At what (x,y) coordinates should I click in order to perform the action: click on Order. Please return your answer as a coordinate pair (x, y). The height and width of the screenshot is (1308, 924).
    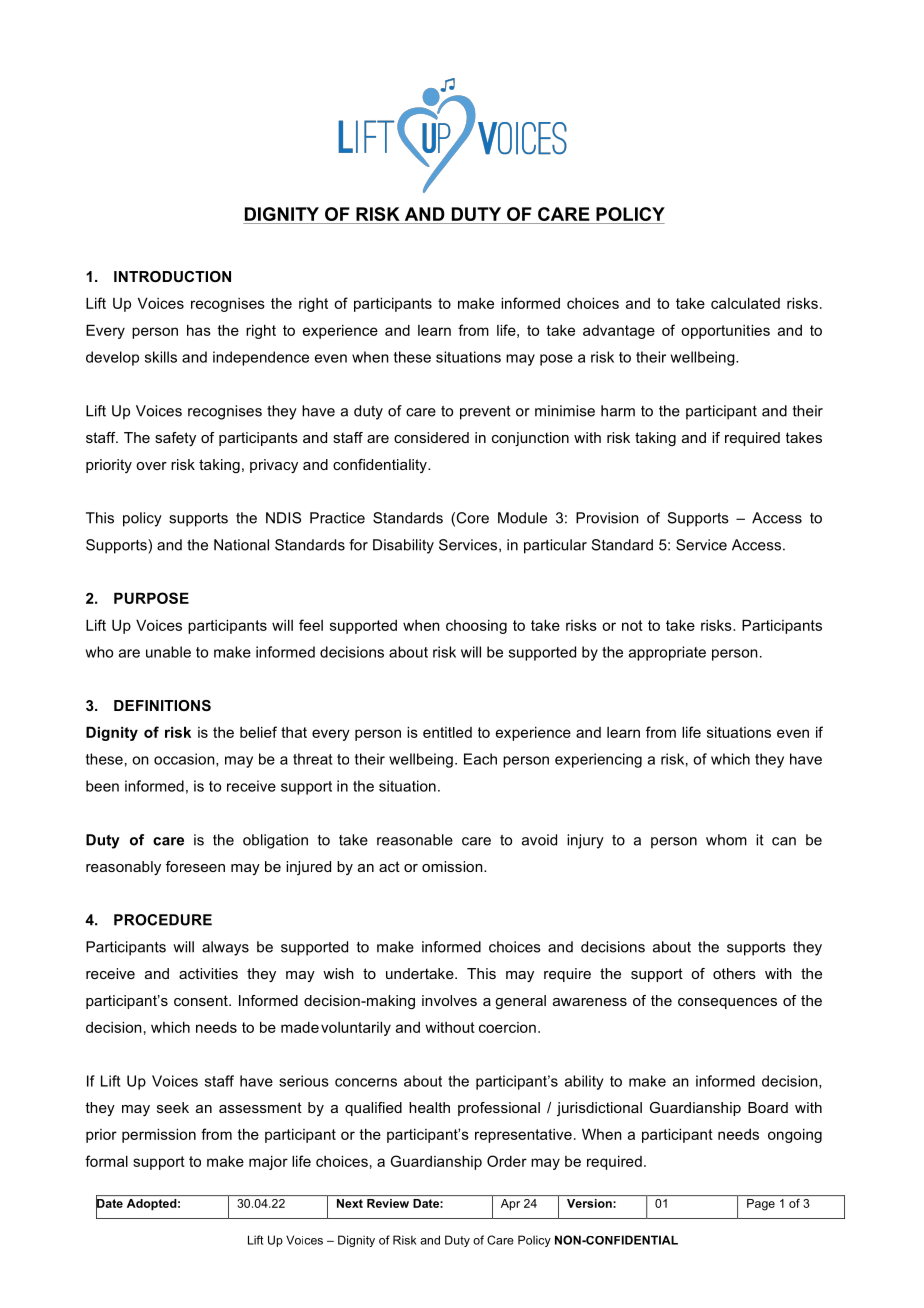
    Looking at the image, I should click on (507, 1161).
